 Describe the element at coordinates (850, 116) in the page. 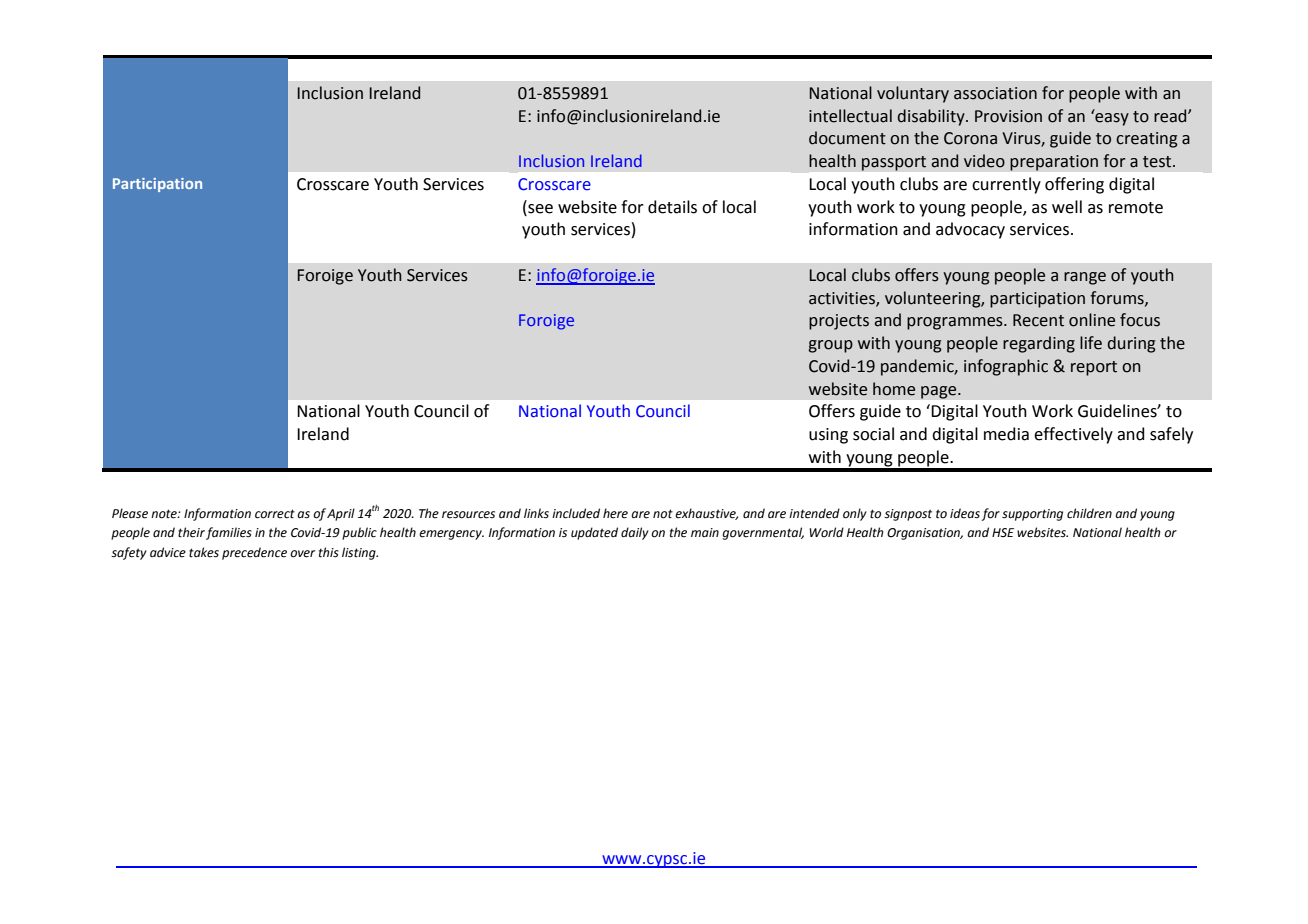

I see `intellectual` at that location.
